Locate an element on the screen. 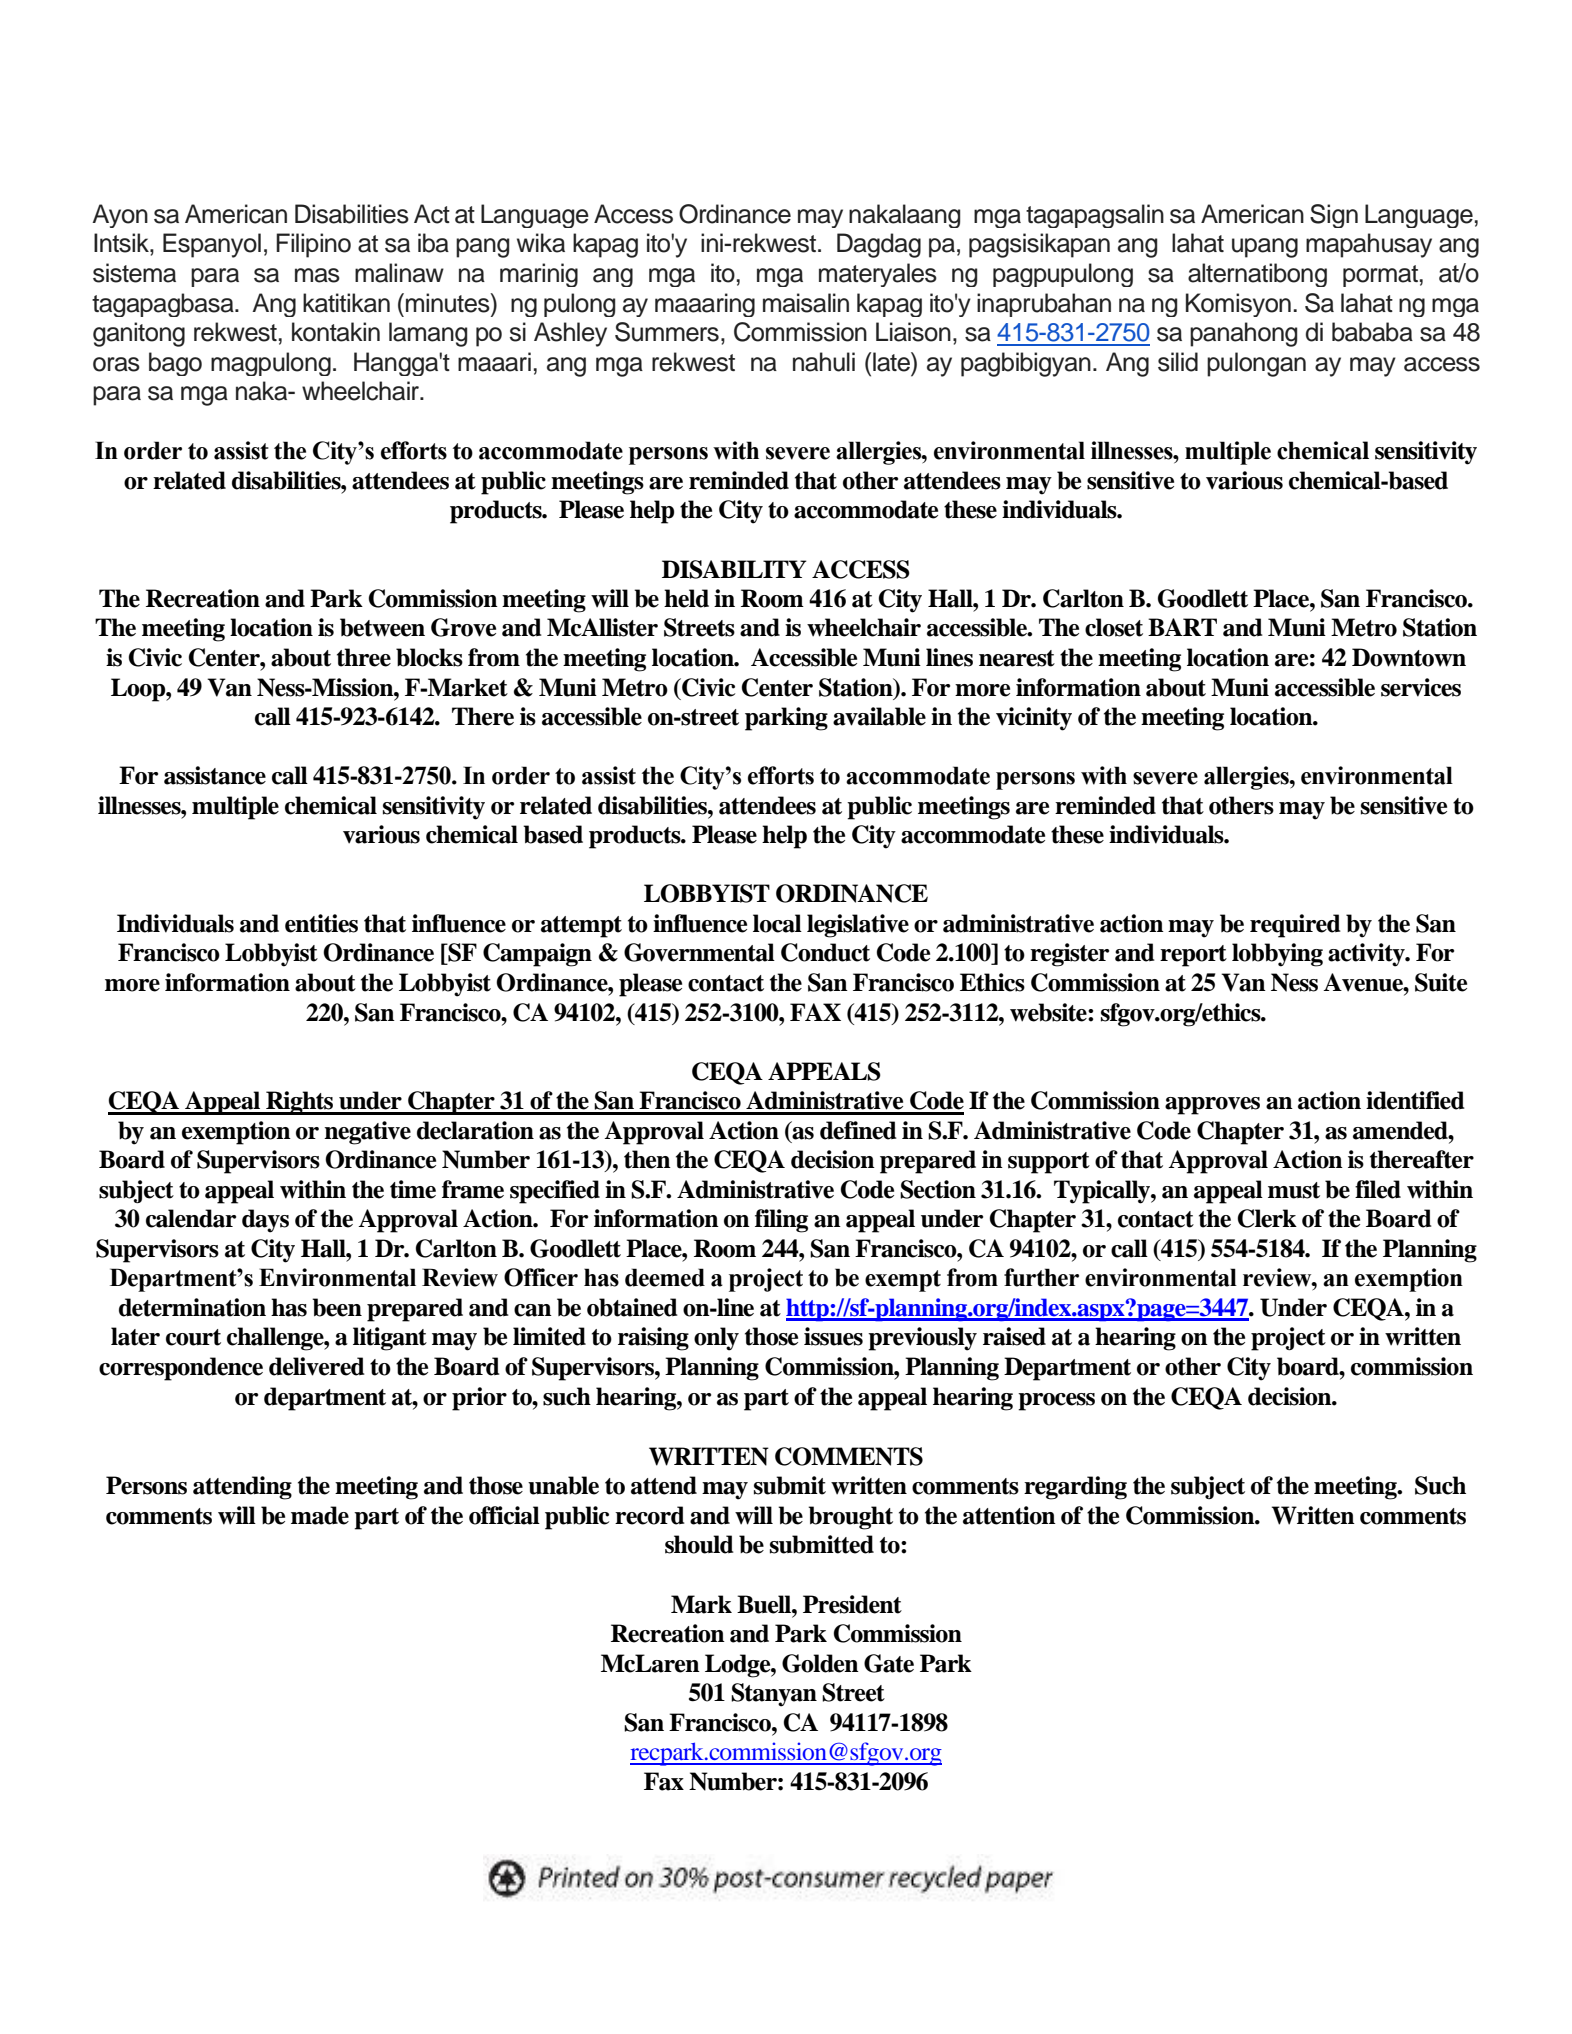 The image size is (1572, 2034). available is located at coordinates (879, 716).
